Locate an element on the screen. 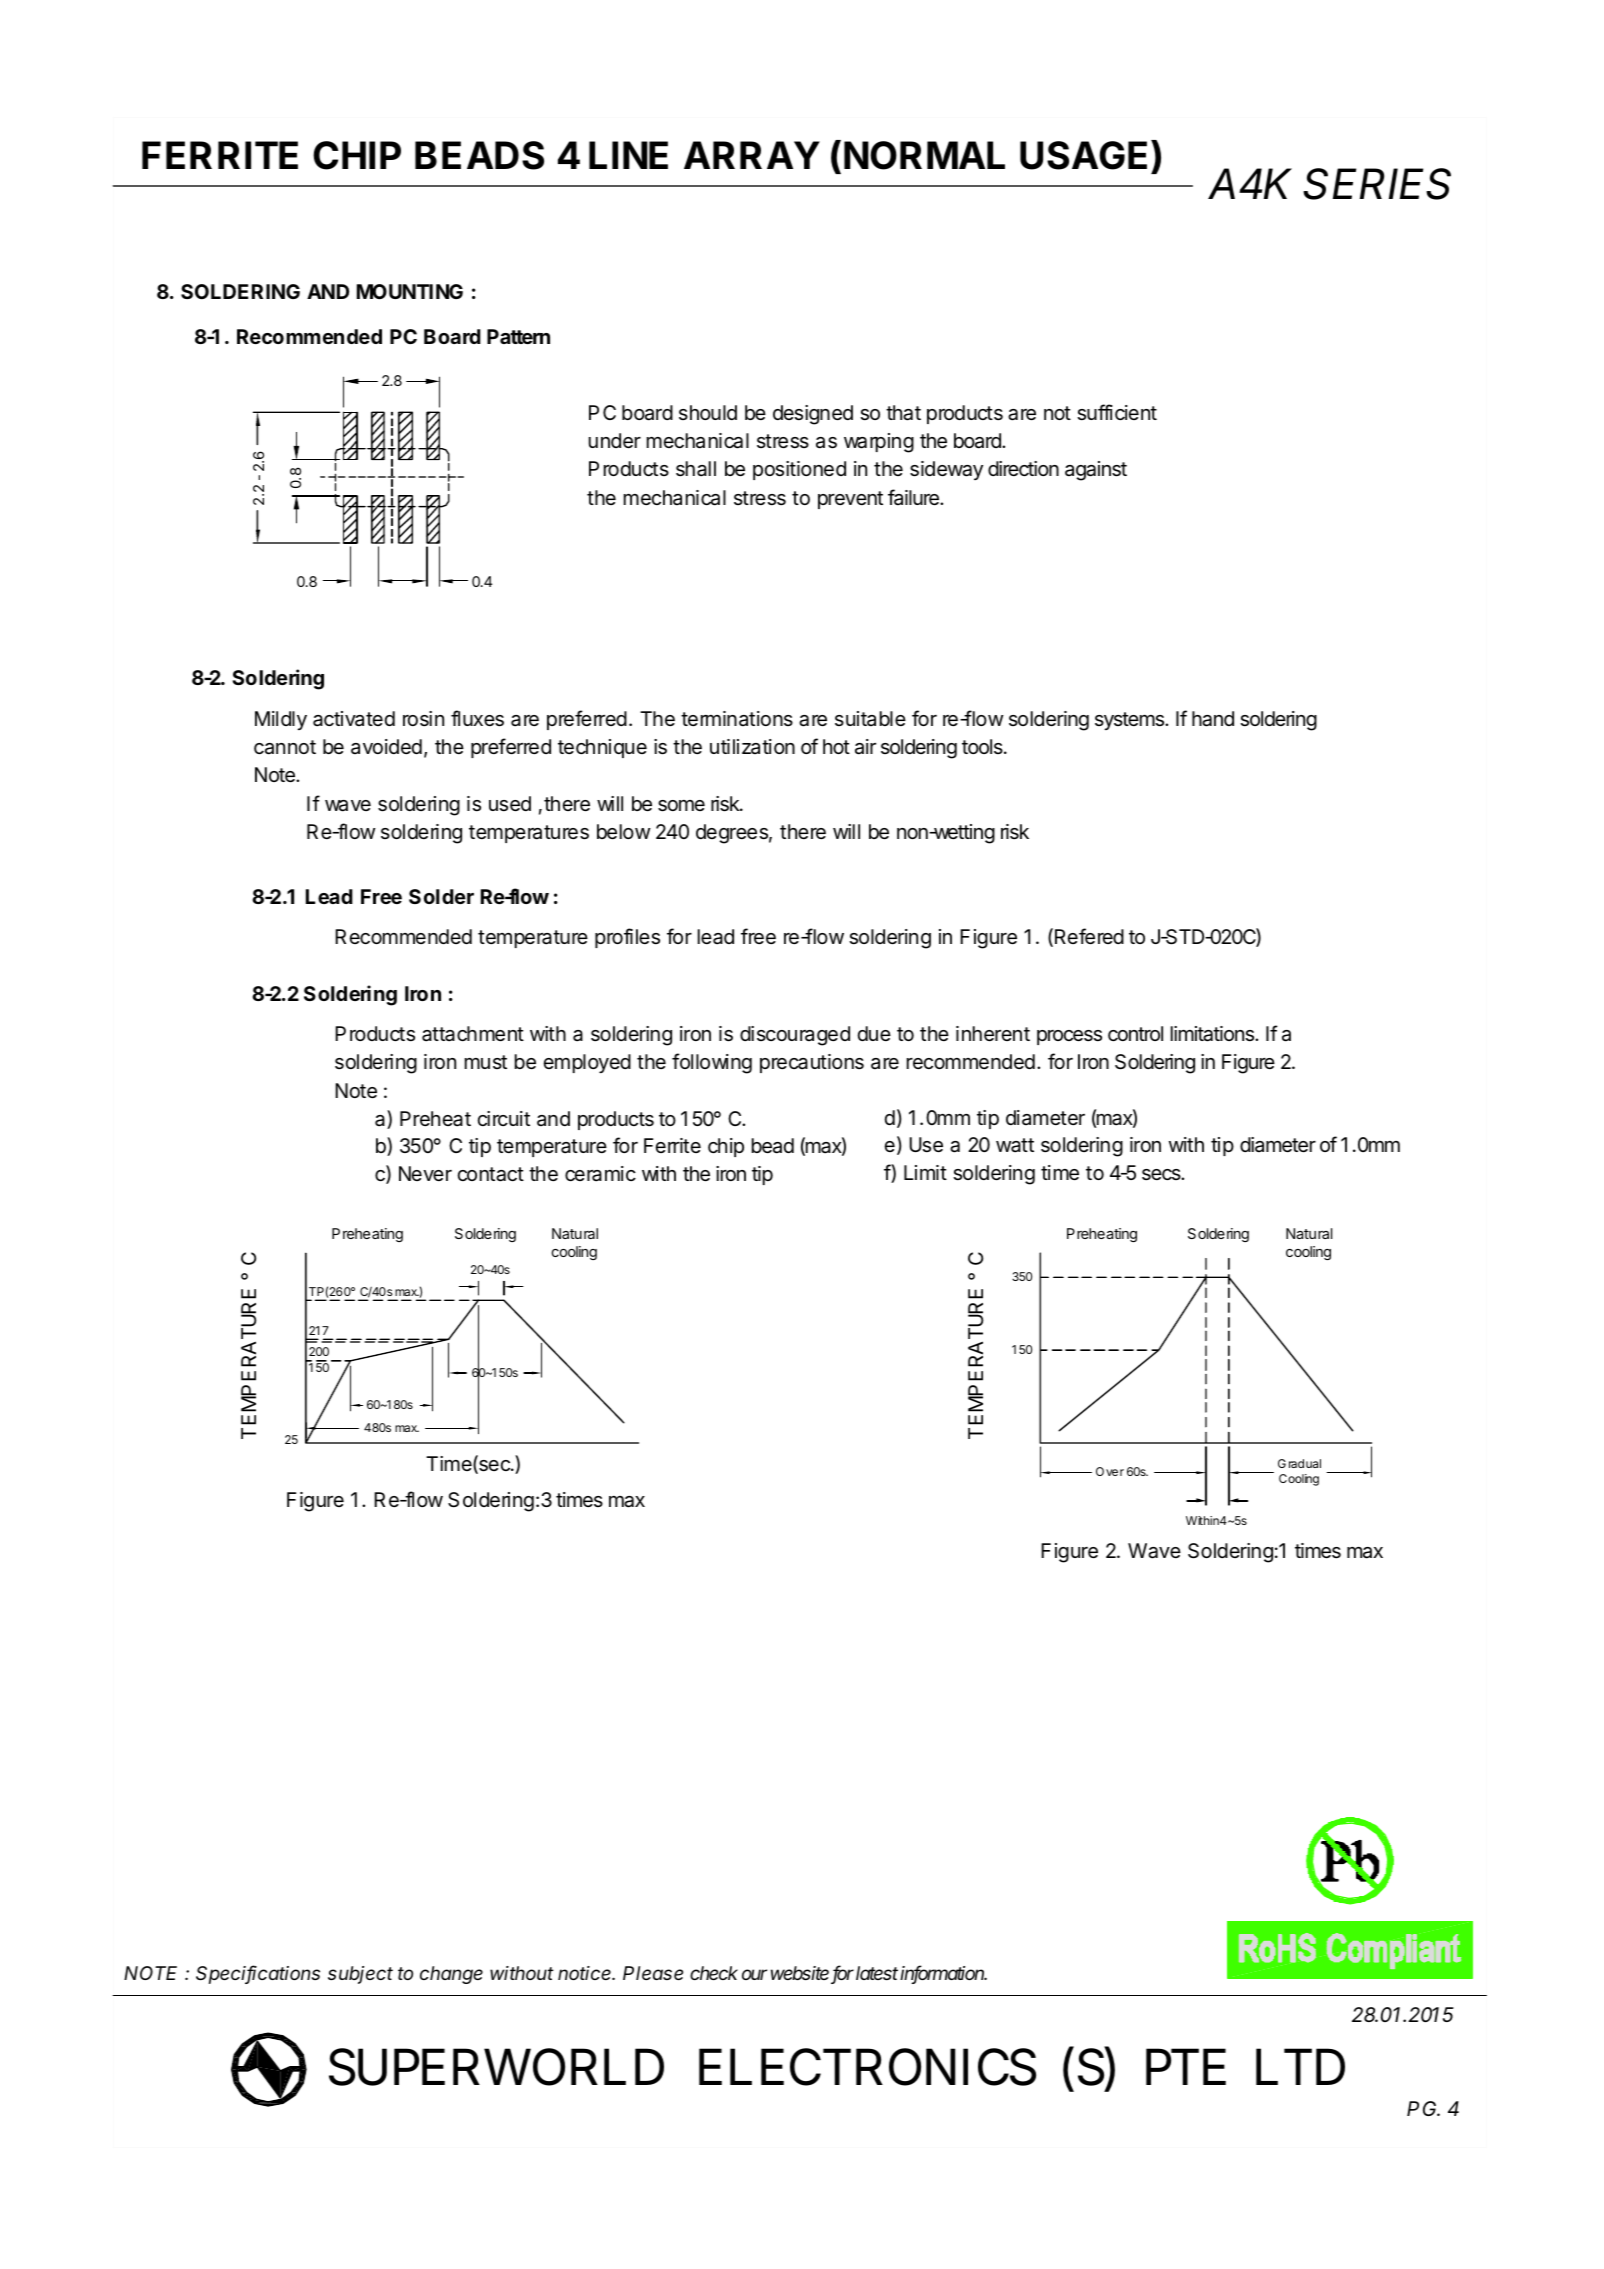  watt is located at coordinates (1015, 1145).
